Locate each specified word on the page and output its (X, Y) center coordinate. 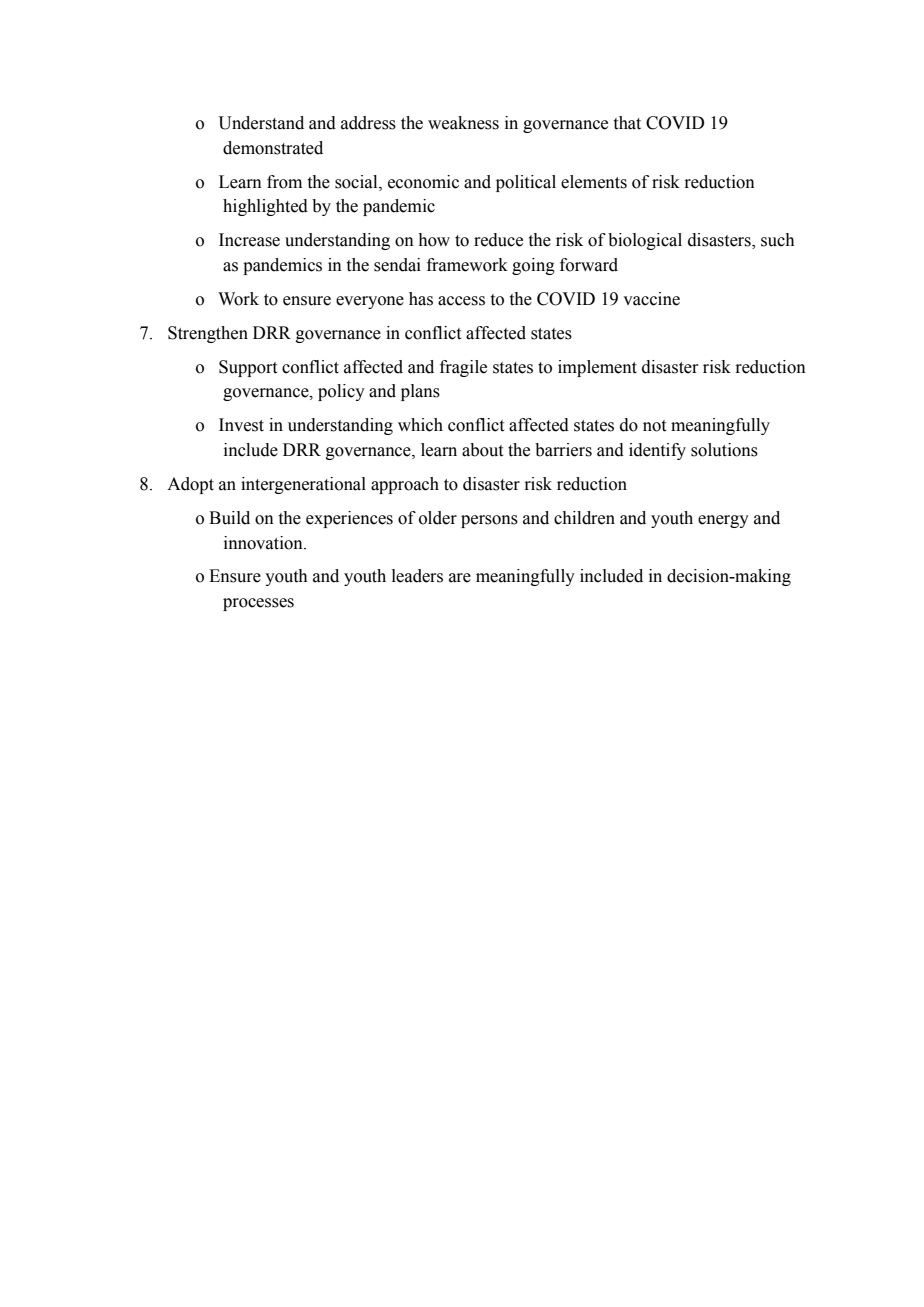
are (460, 578)
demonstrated (273, 148)
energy (723, 521)
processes (258, 604)
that (627, 123)
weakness (463, 123)
